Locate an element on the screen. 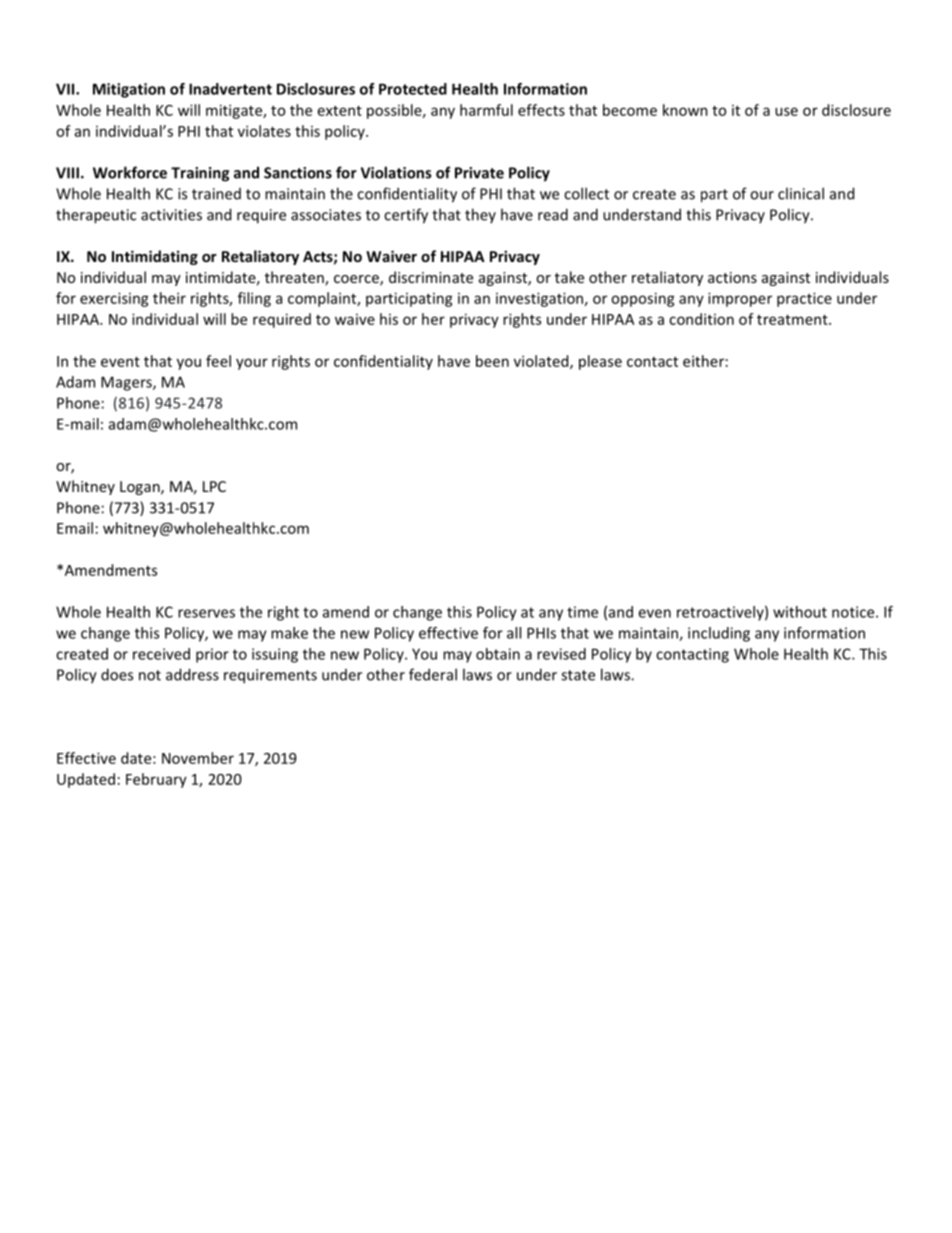 The height and width of the screenshot is (1233, 952). LPC is located at coordinates (214, 486).
